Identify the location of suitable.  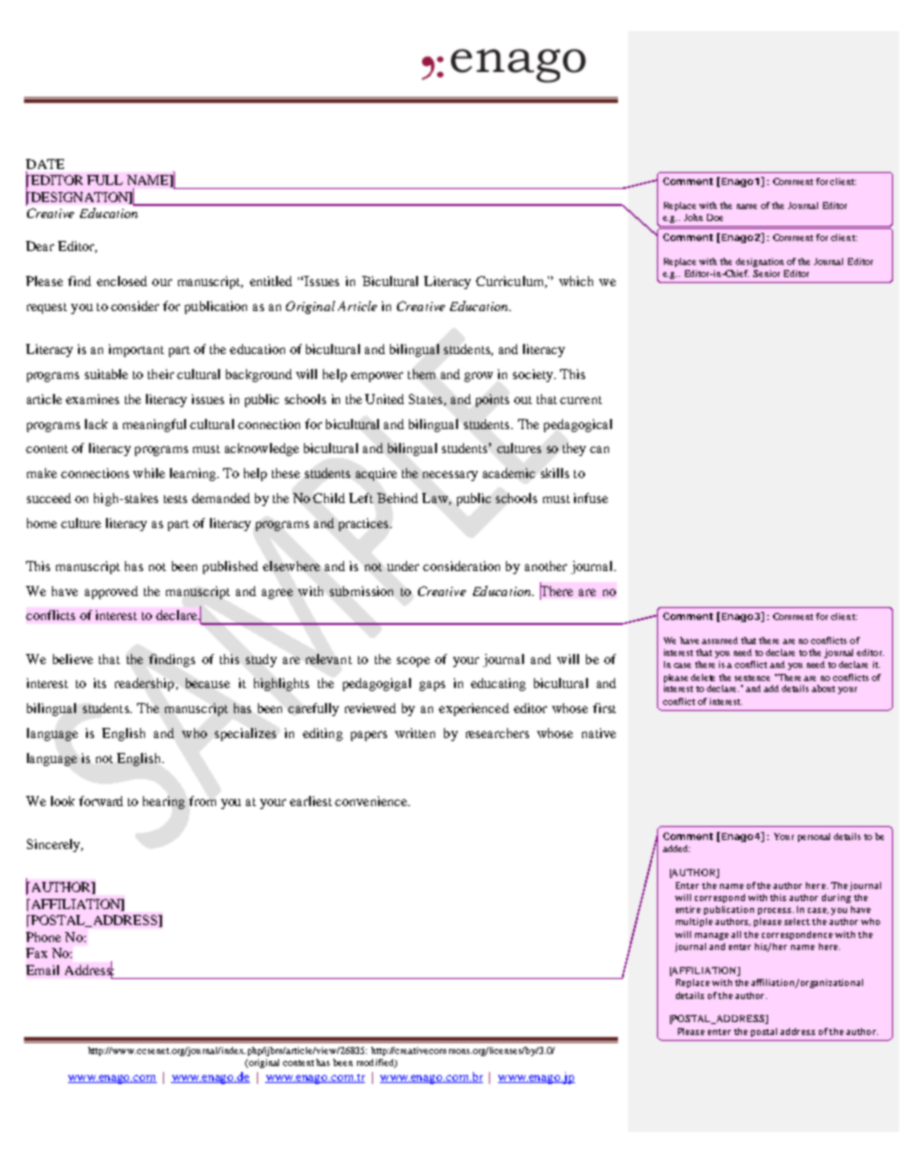
(106, 374).
